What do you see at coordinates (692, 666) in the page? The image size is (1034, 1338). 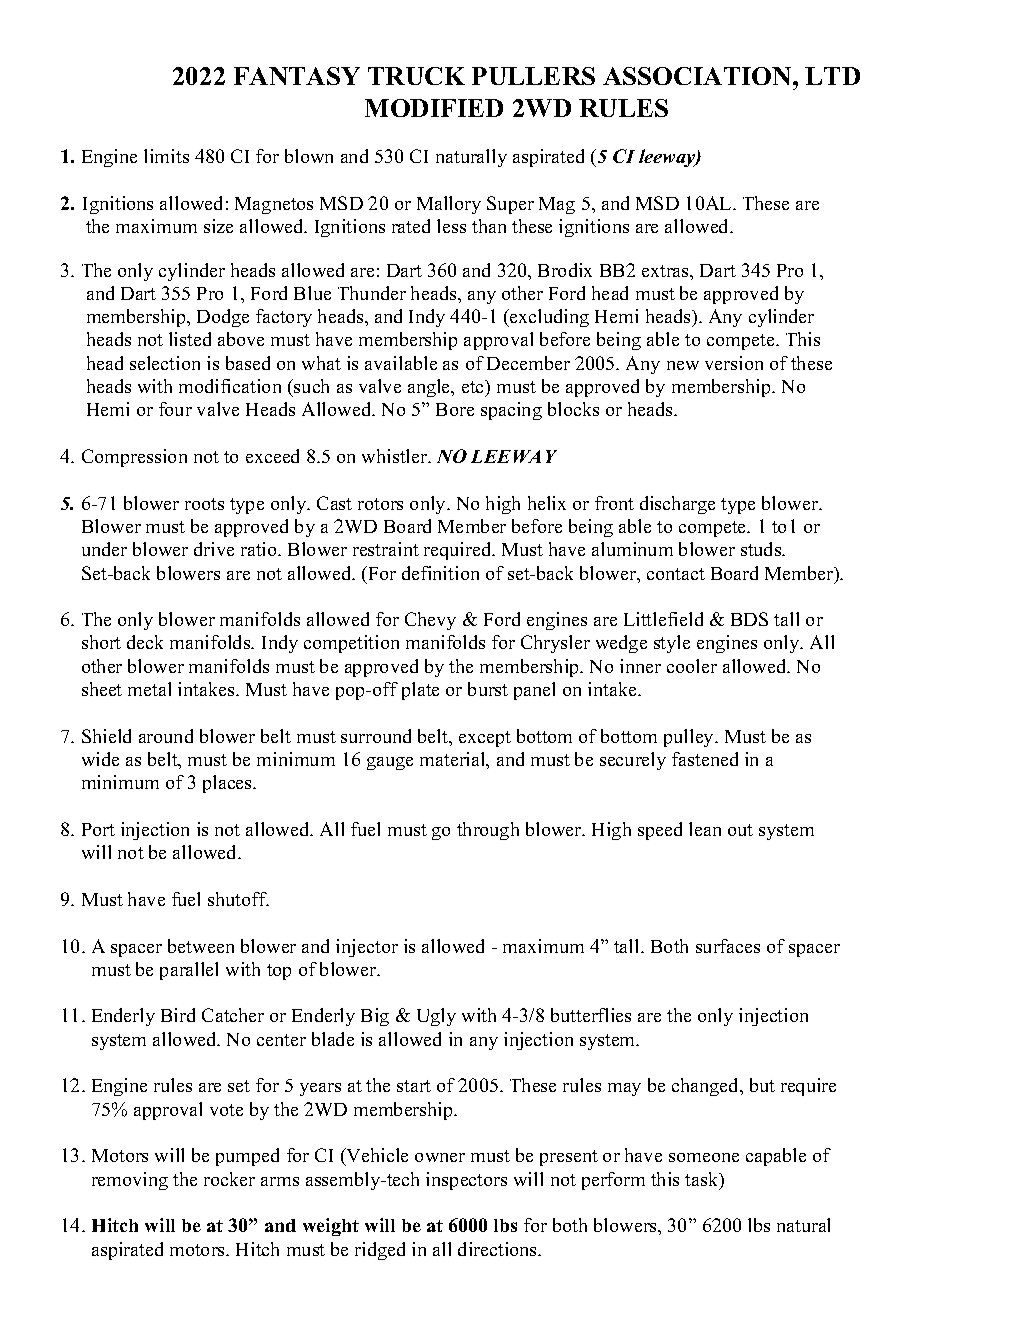 I see `cooler` at bounding box center [692, 666].
